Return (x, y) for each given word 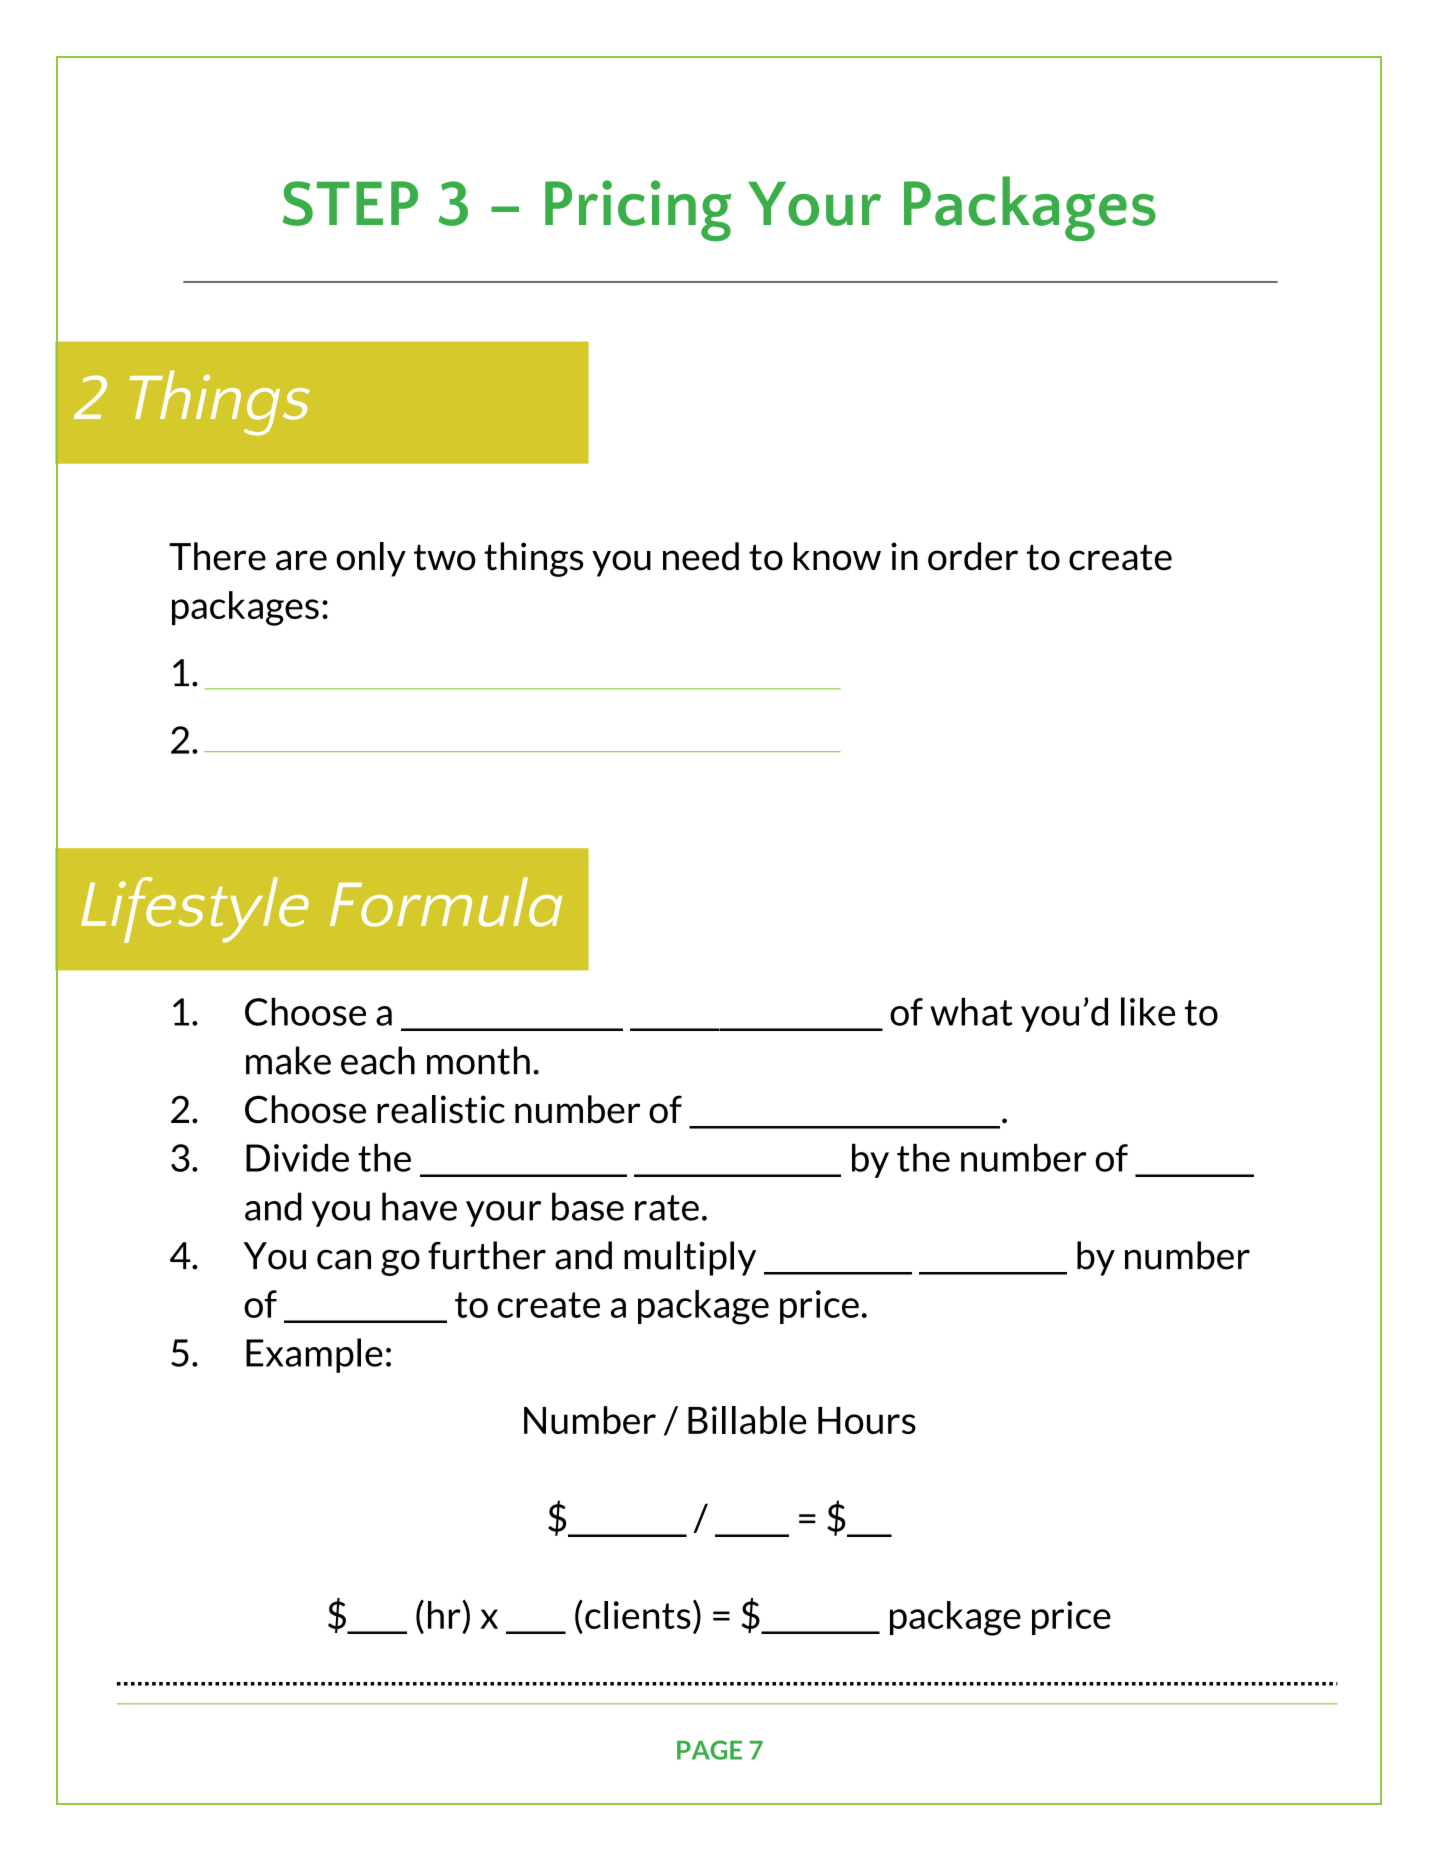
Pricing (638, 211)
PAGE (709, 1750)
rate (667, 1208)
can (344, 1259)
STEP (350, 203)
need (701, 556)
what (971, 1011)
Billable (747, 1420)
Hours (867, 1420)
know (837, 556)
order (973, 556)
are (301, 560)
